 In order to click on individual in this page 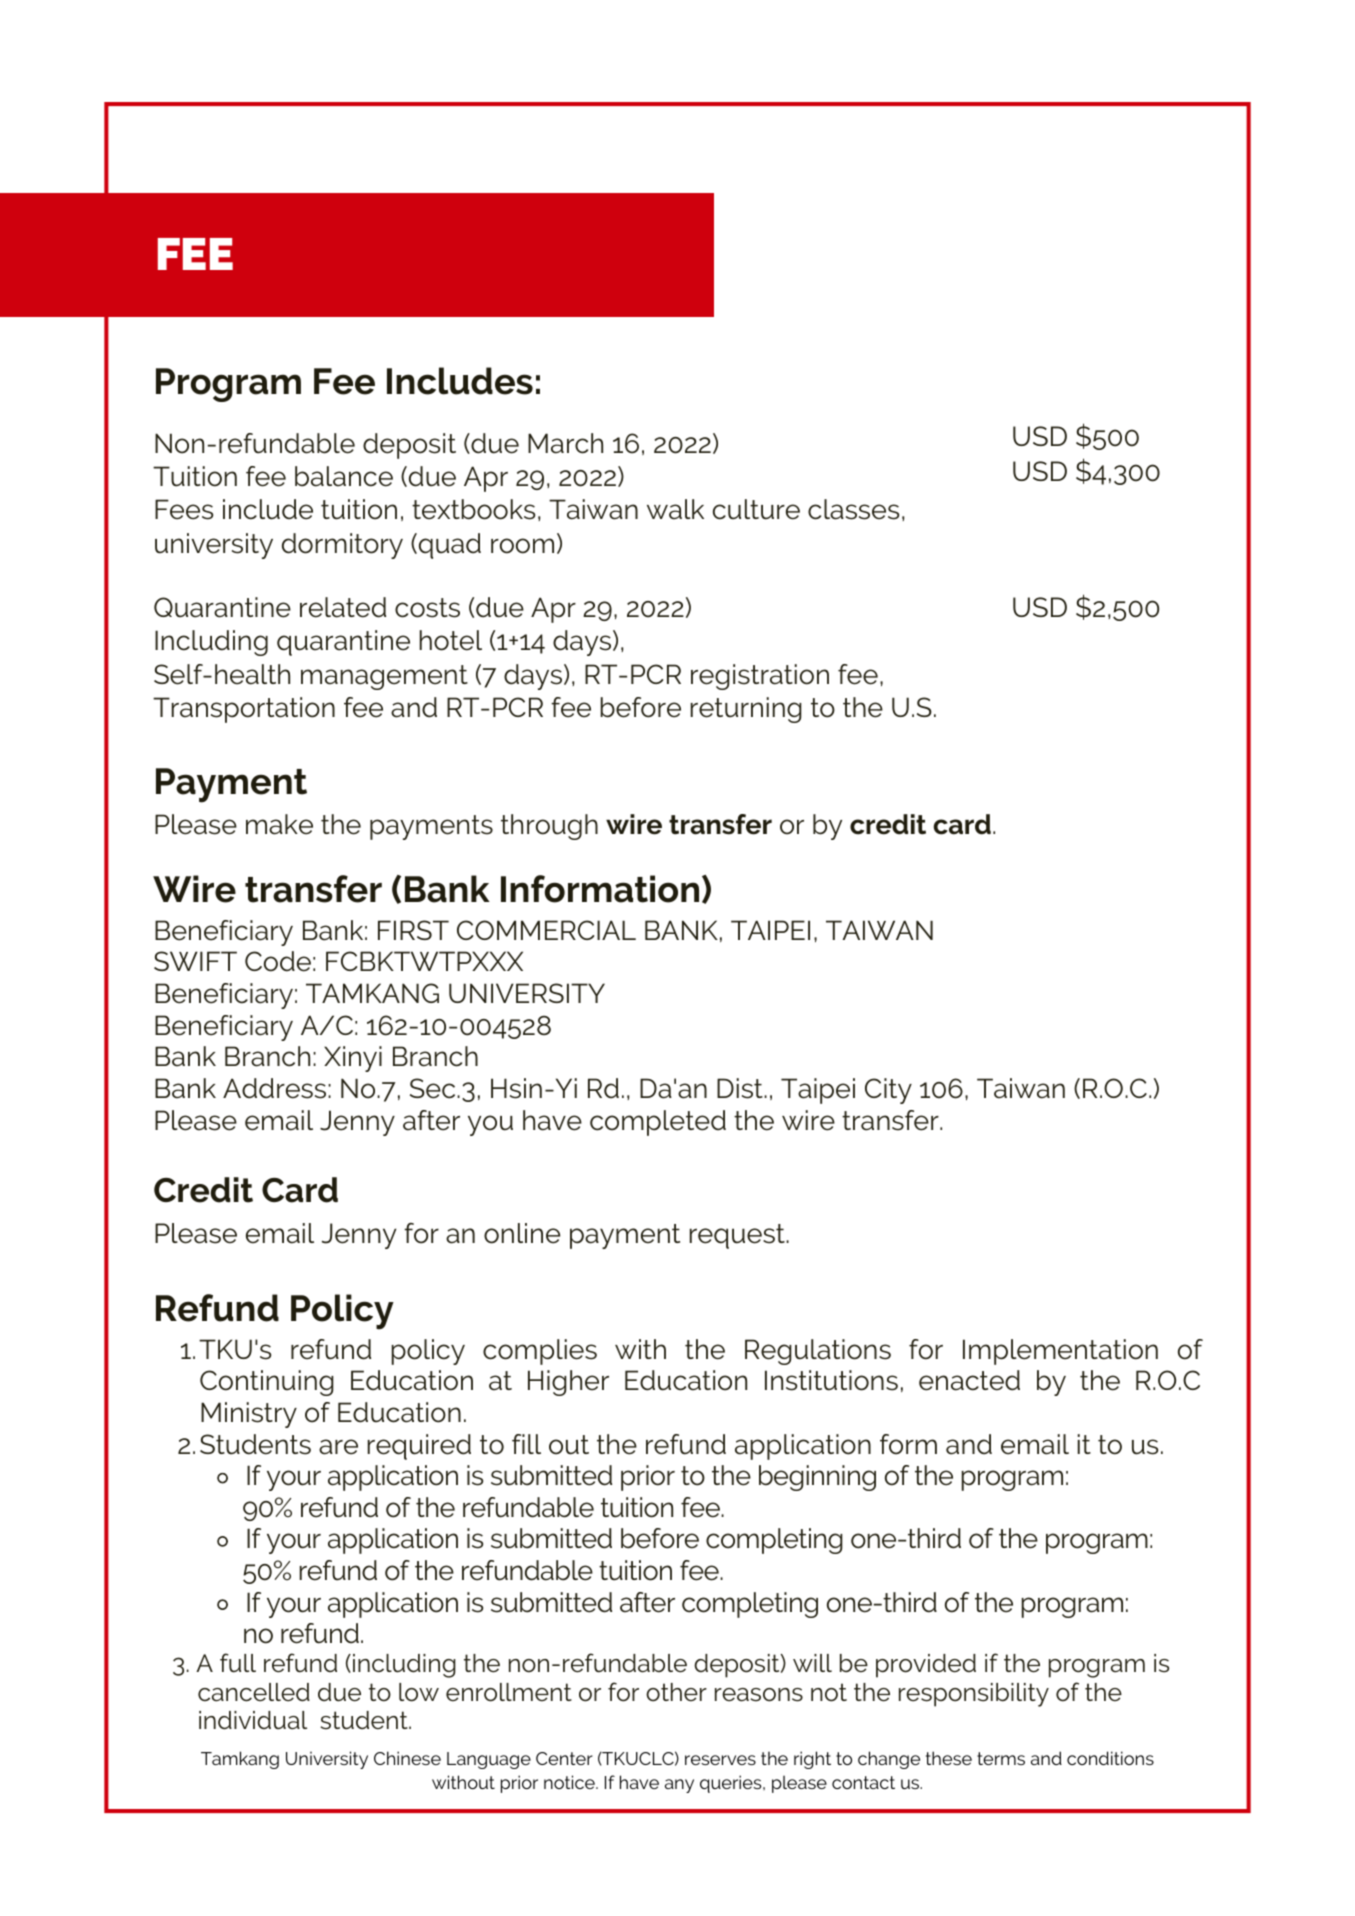, I will do `click(253, 1720)`.
